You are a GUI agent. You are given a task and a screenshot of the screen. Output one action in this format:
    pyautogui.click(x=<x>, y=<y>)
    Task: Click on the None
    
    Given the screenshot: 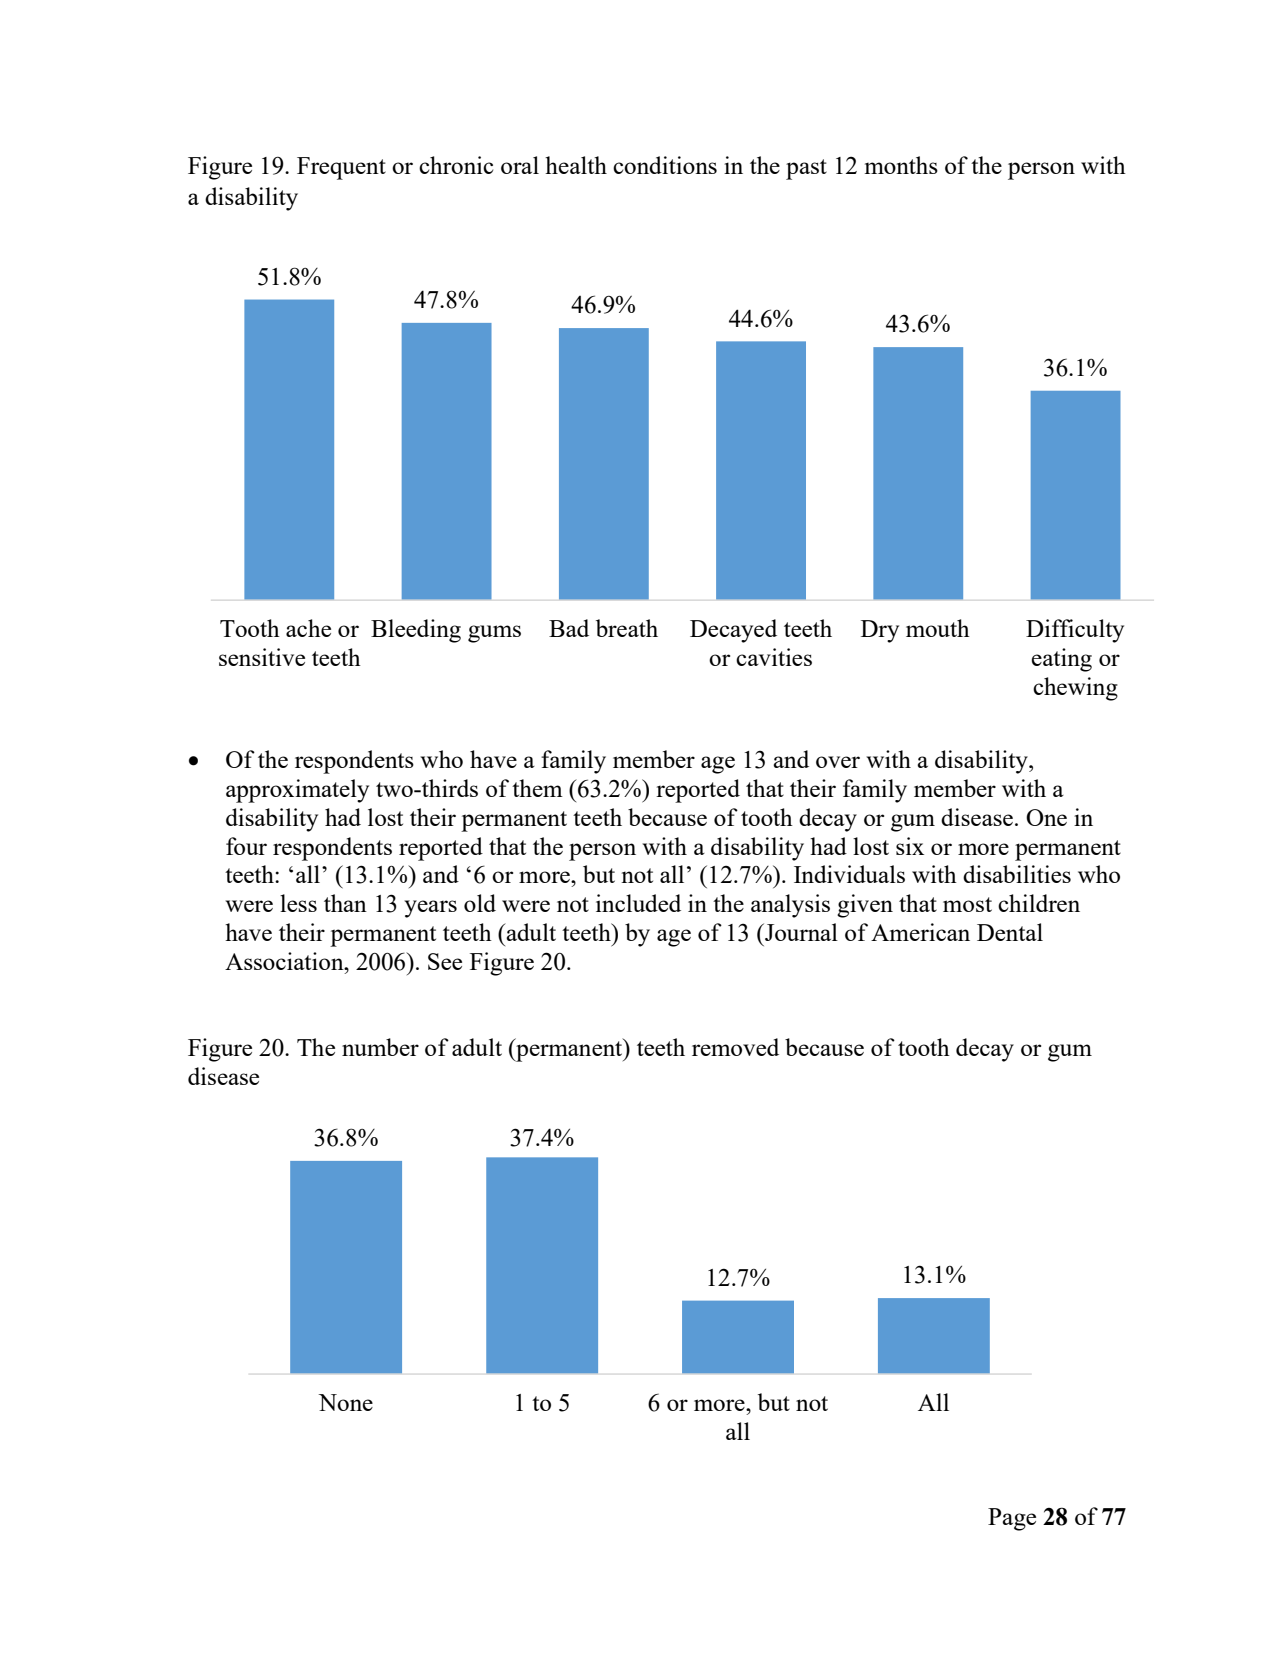 What is the action you would take?
    pyautogui.click(x=345, y=1402)
